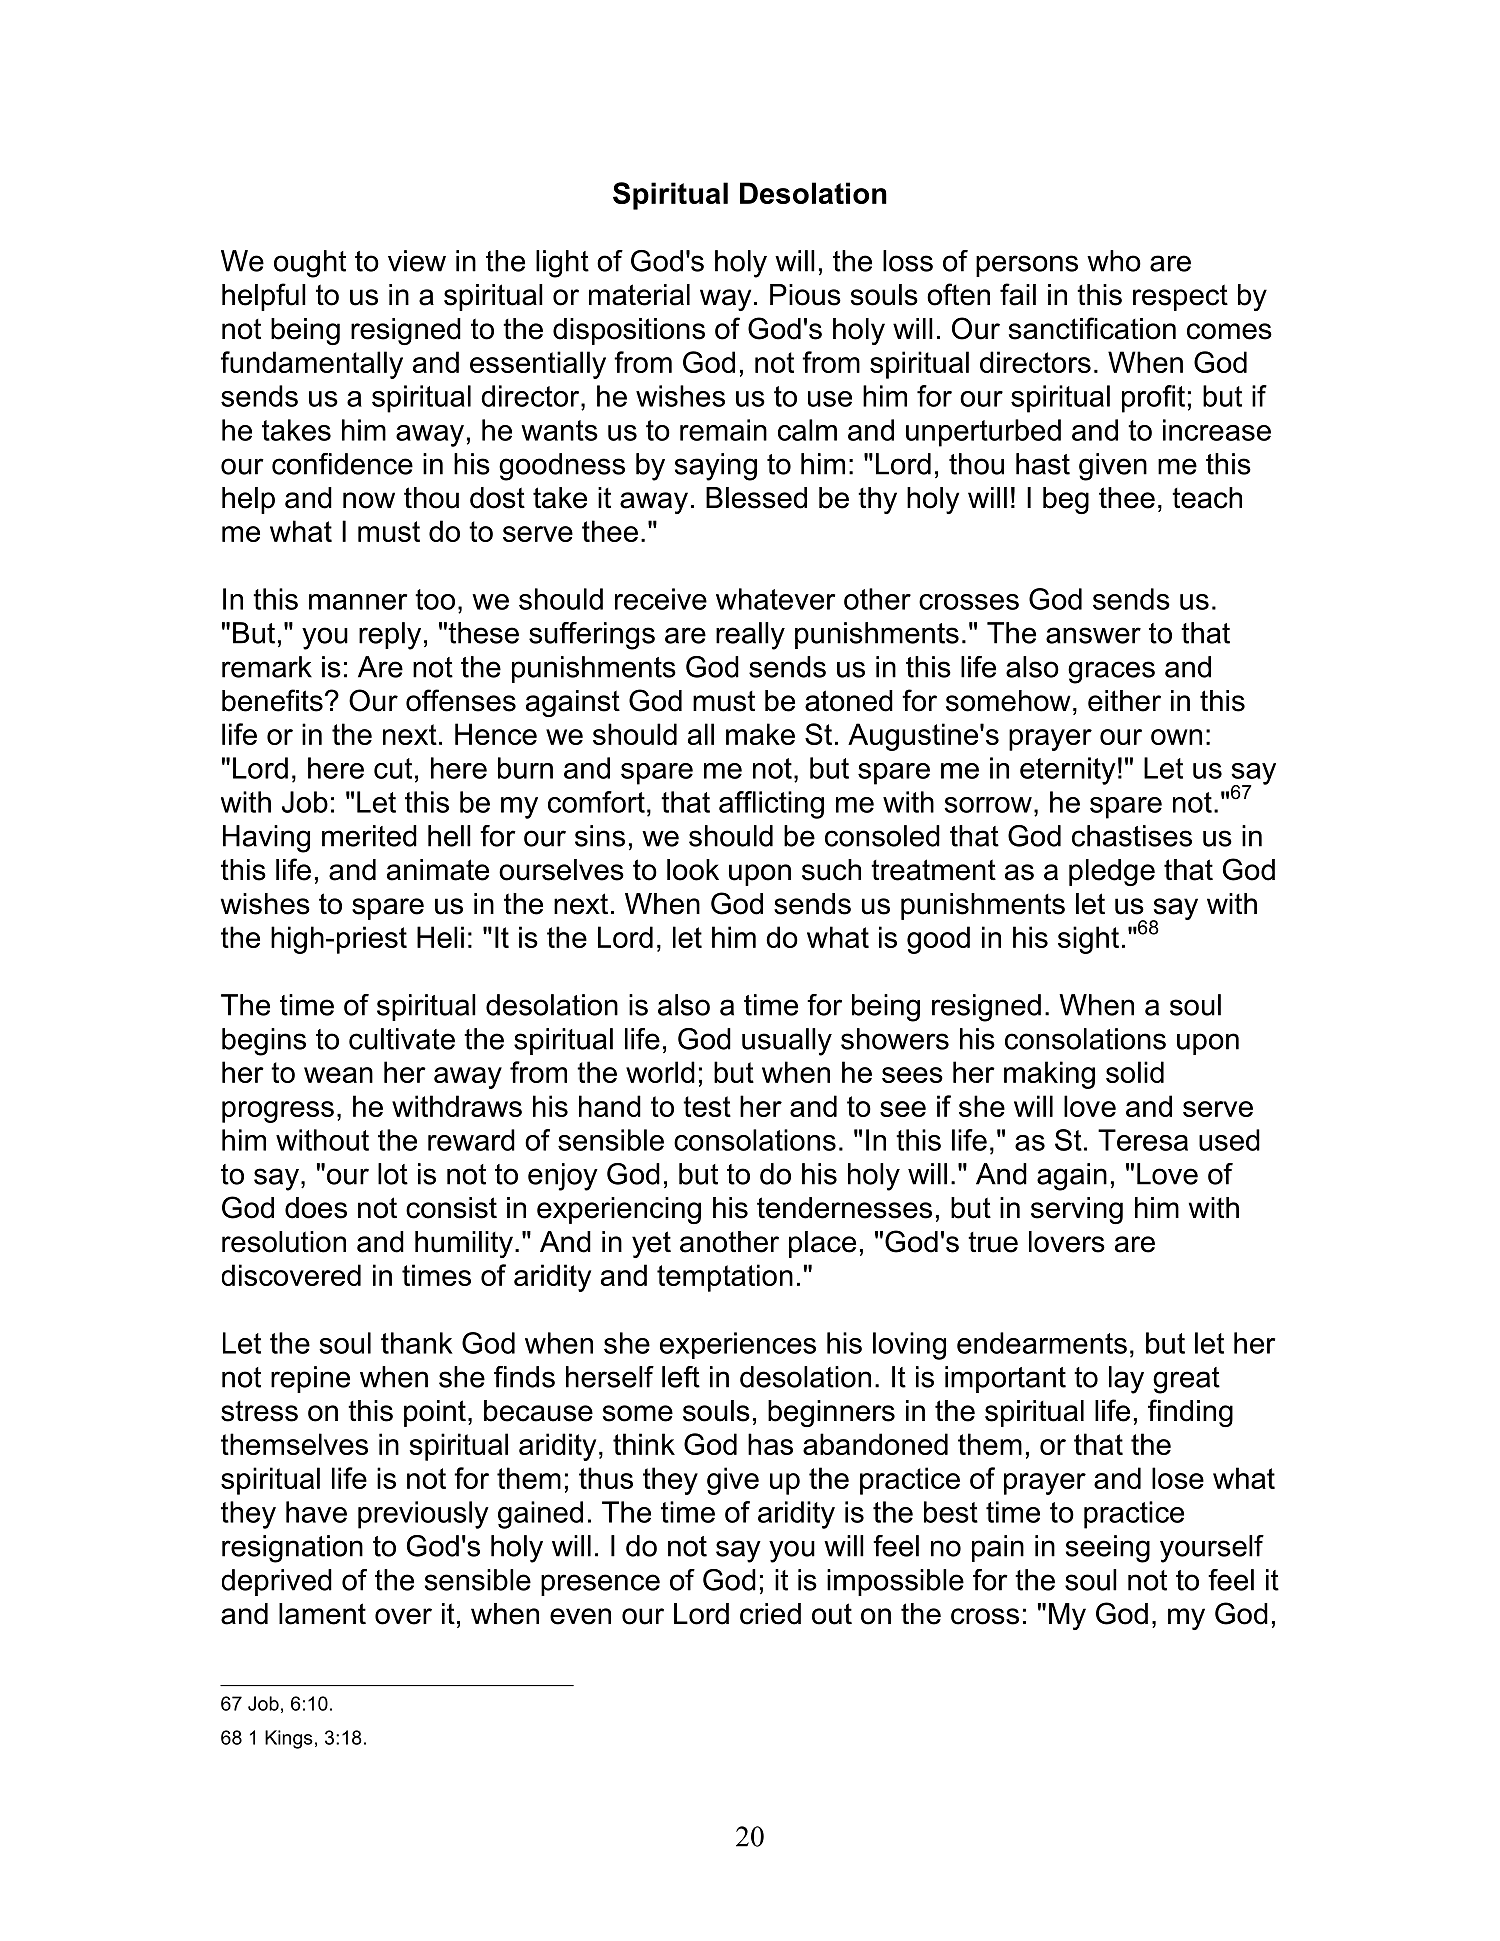 The height and width of the screenshot is (1941, 1500). I want to click on view, so click(417, 261).
